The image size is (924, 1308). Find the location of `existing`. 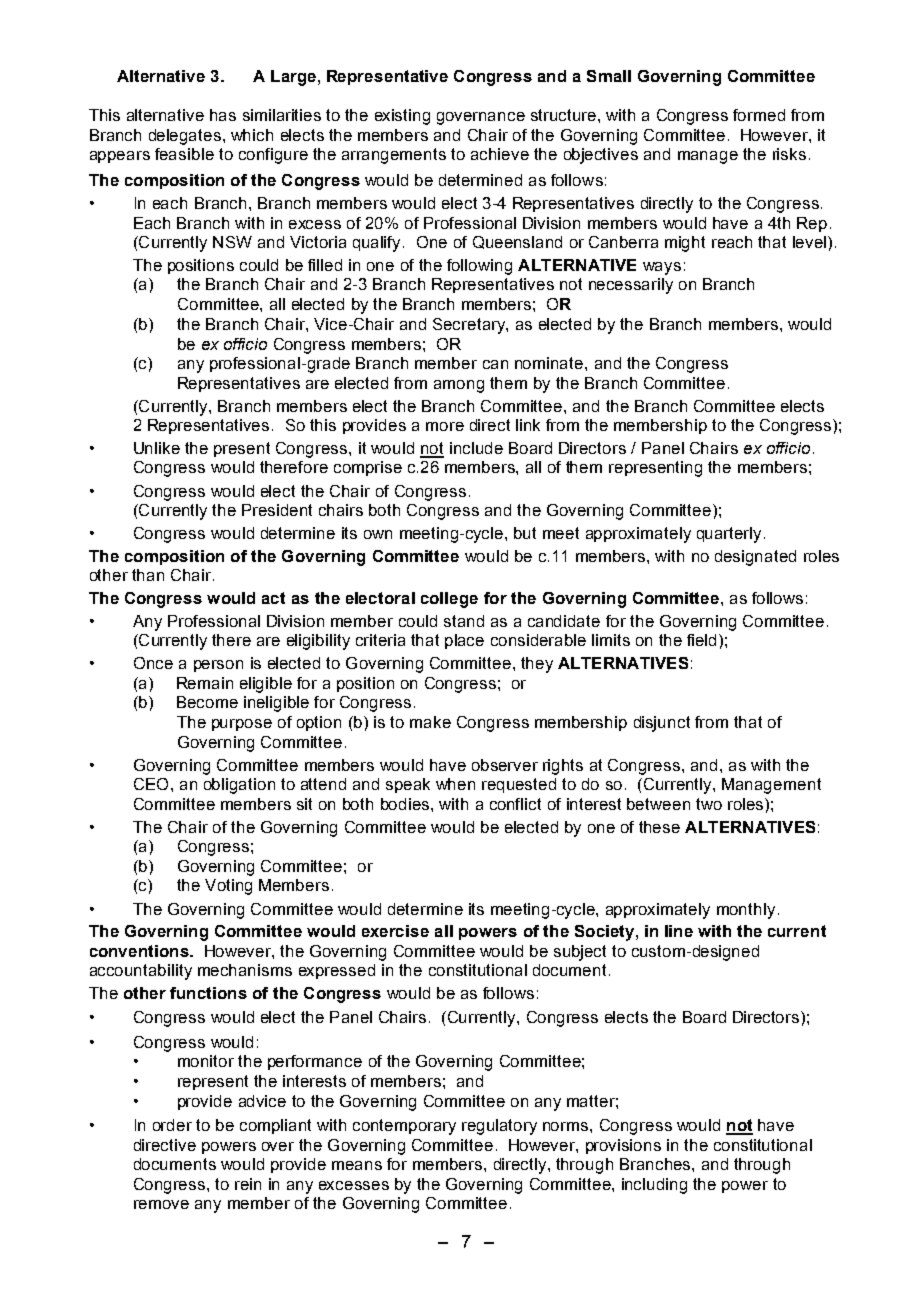

existing is located at coordinates (402, 117).
